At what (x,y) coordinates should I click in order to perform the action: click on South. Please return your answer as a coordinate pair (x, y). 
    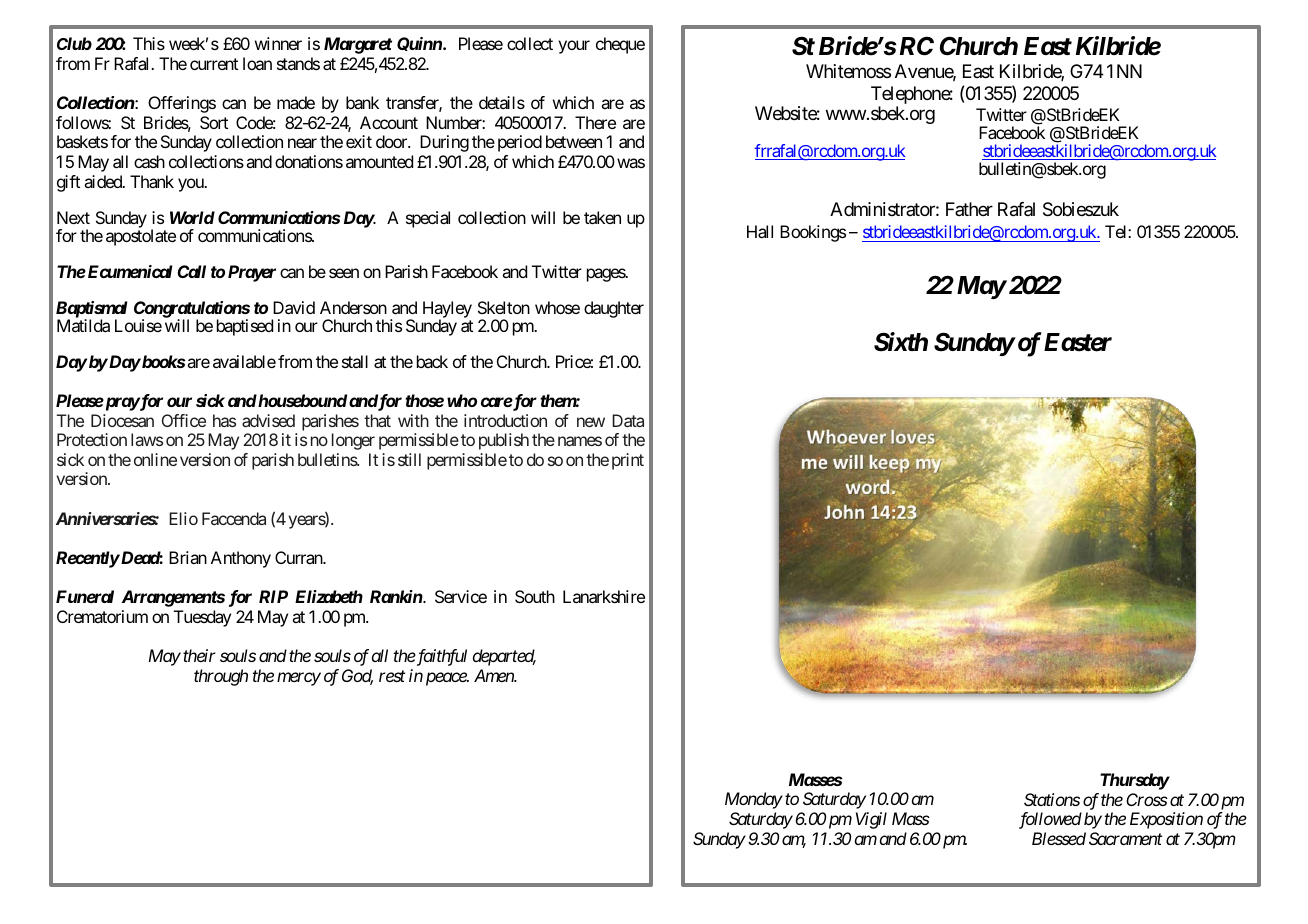
    Looking at the image, I should click on (535, 596).
